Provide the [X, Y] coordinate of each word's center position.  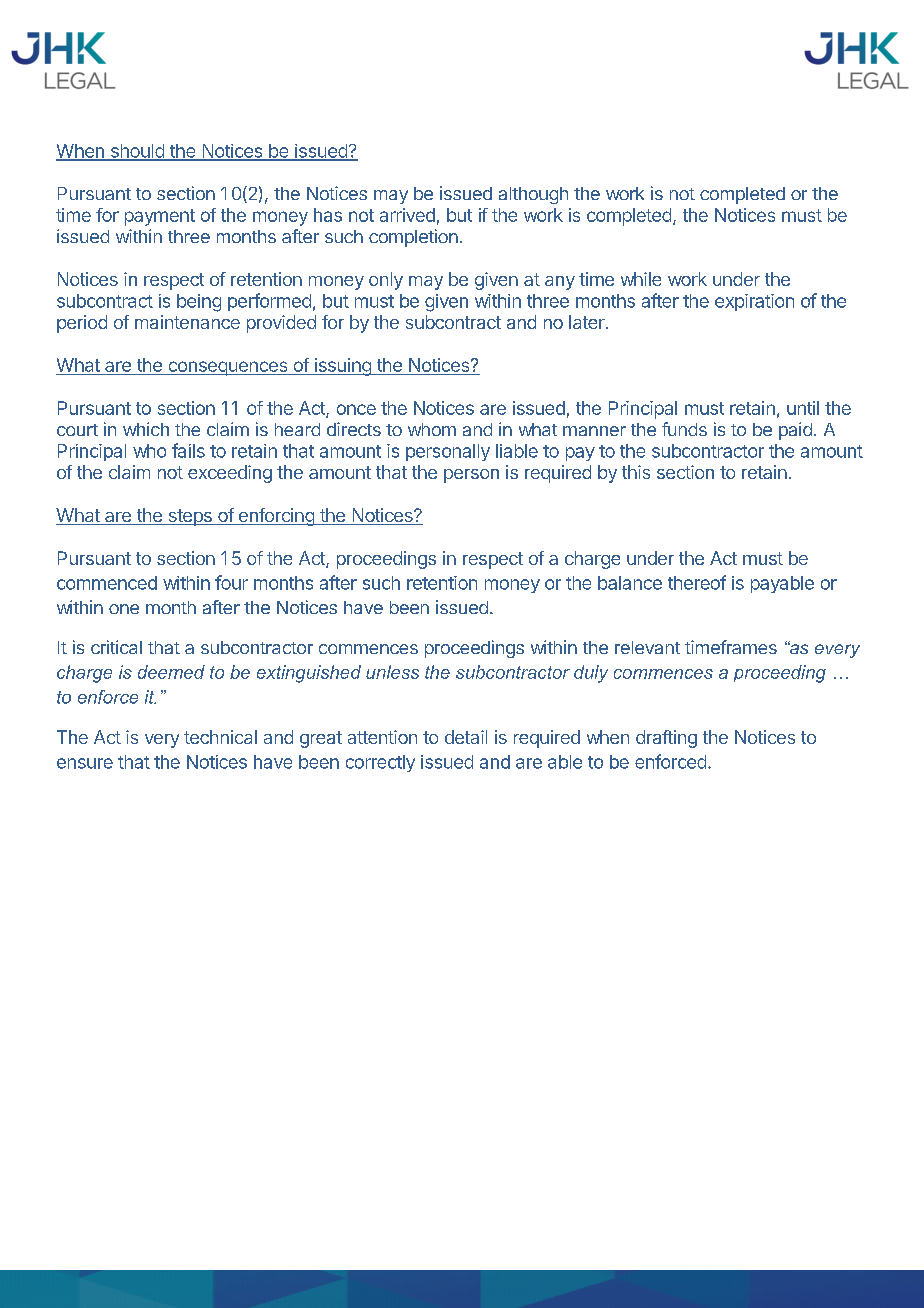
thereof [697, 582]
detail [466, 737]
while [641, 279]
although [533, 195]
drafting [666, 739]
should [137, 152]
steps [190, 517]
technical [220, 737]
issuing [342, 367]
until [803, 408]
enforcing [276, 517]
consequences [228, 368]
